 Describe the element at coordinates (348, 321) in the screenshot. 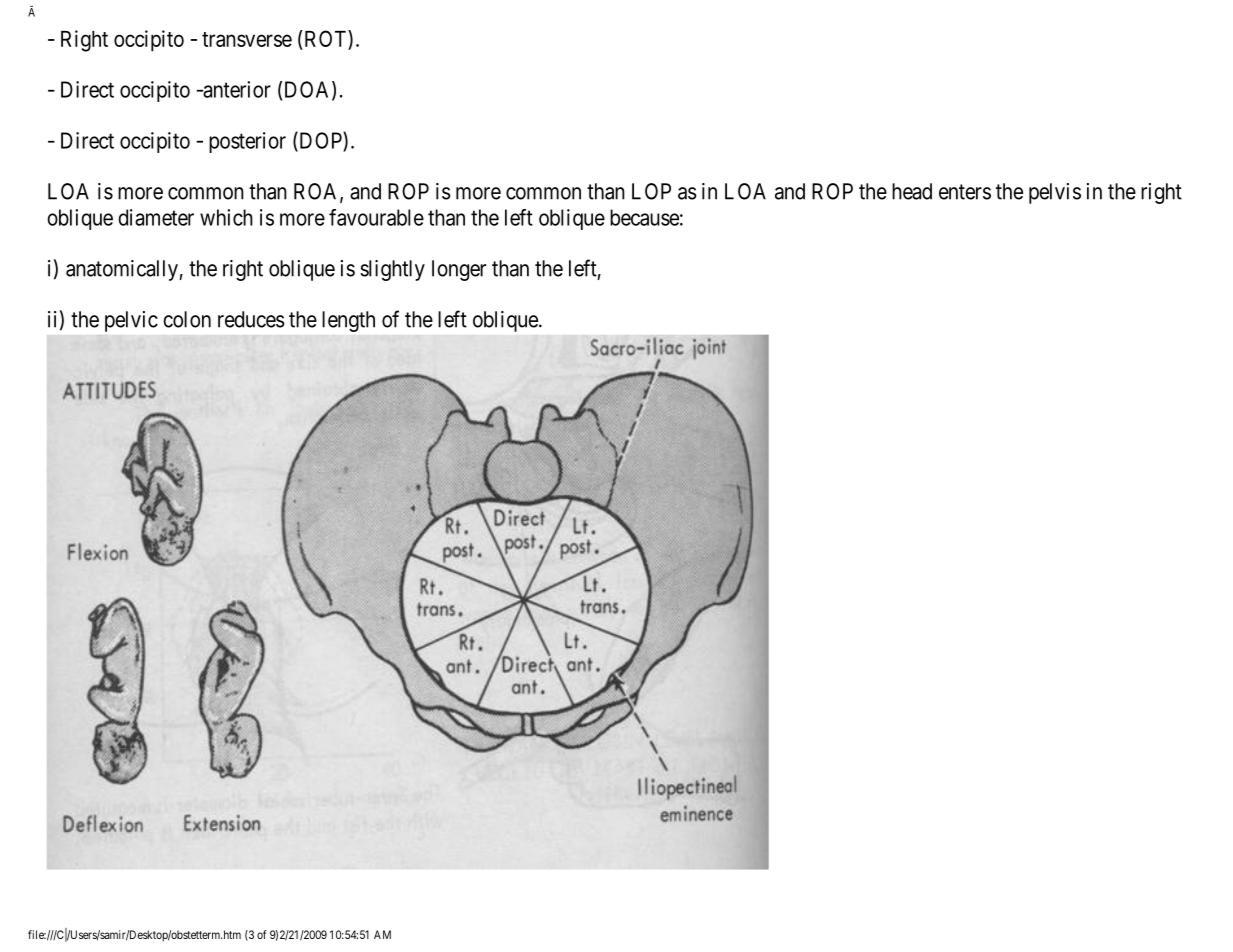

I see `length` at that location.
